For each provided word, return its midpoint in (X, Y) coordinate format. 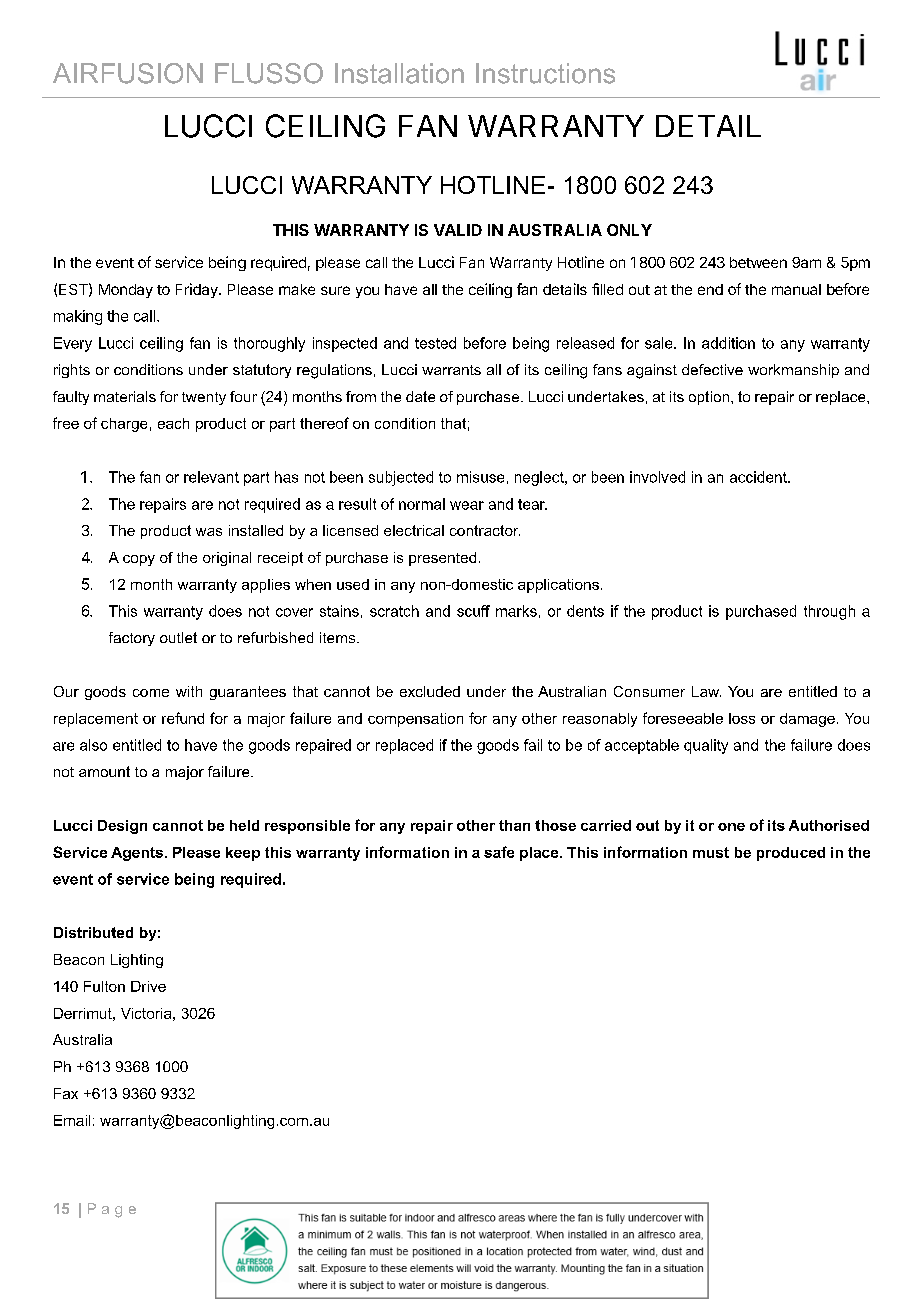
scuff (473, 611)
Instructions (545, 73)
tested (435, 343)
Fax (66, 1093)
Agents (137, 854)
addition (728, 343)
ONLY (629, 230)
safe (499, 852)
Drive (148, 986)
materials (125, 396)
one (731, 827)
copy (139, 560)
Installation (399, 73)
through (829, 612)
